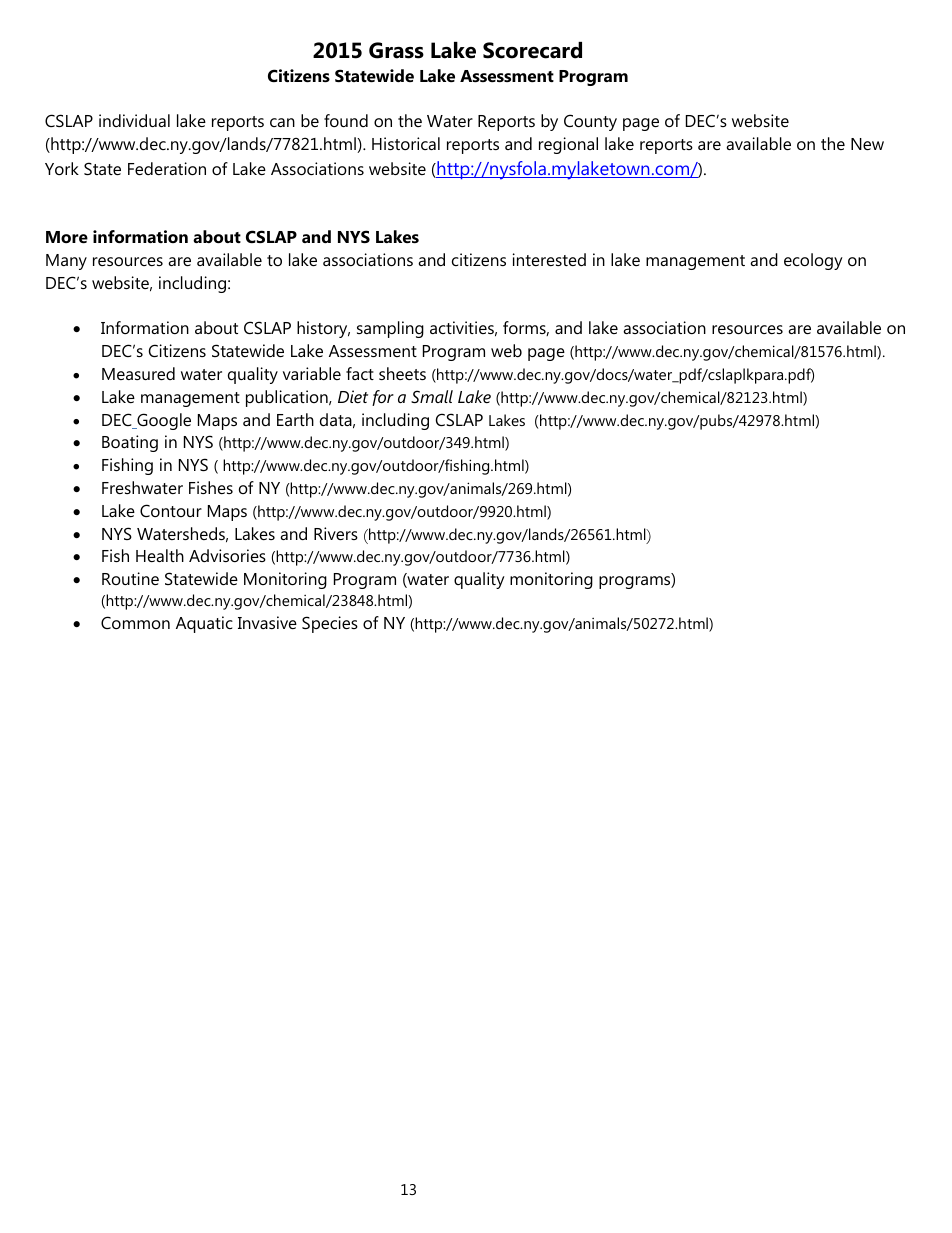 This screenshot has height=1233, width=952. What do you see at coordinates (549, 259) in the screenshot?
I see `interested` at bounding box center [549, 259].
